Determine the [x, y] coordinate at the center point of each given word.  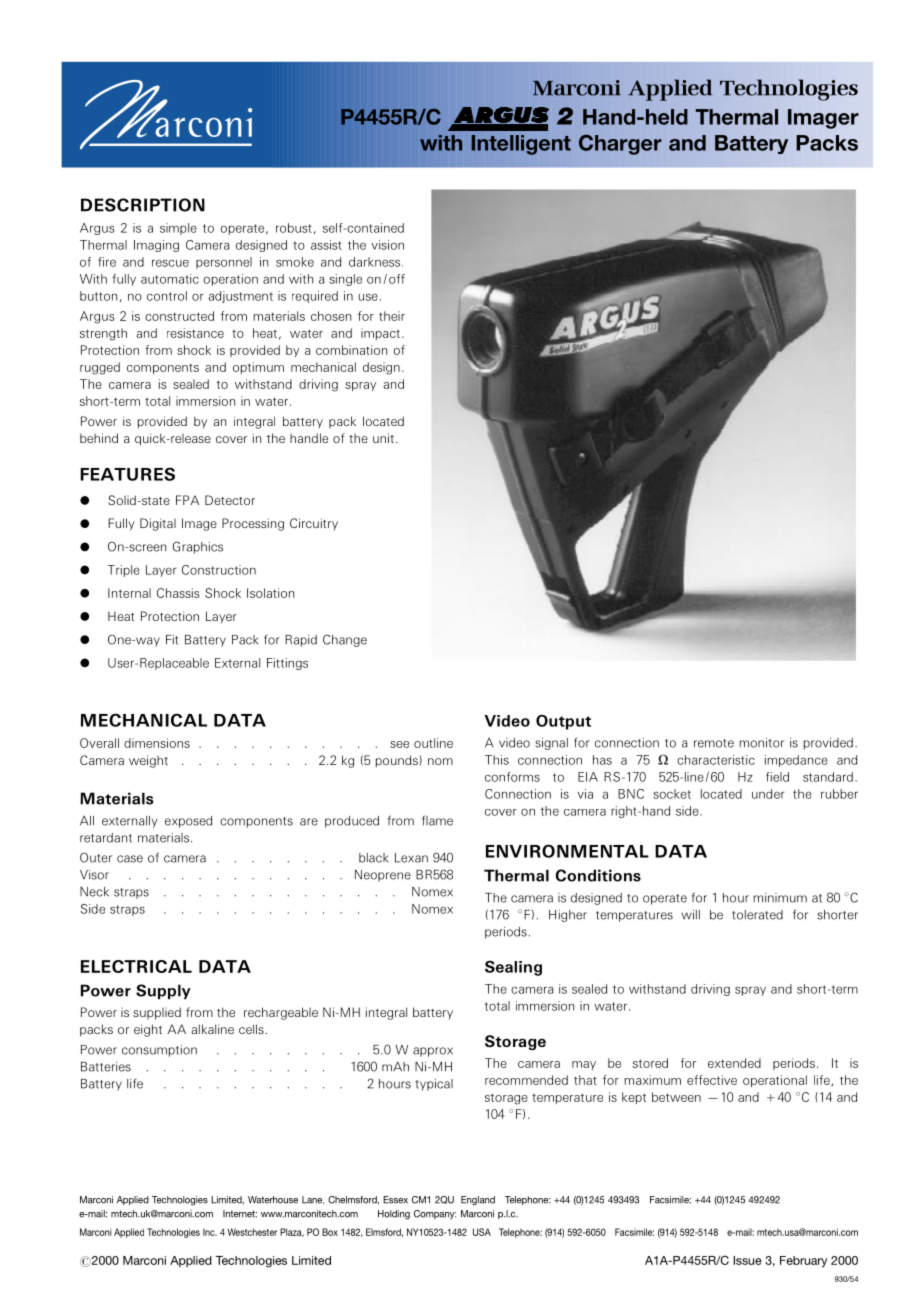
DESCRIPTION [143, 205]
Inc [210, 1232]
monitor [761, 743]
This [497, 760]
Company [435, 1215]
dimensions [157, 743]
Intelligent [521, 145]
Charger [620, 144]
